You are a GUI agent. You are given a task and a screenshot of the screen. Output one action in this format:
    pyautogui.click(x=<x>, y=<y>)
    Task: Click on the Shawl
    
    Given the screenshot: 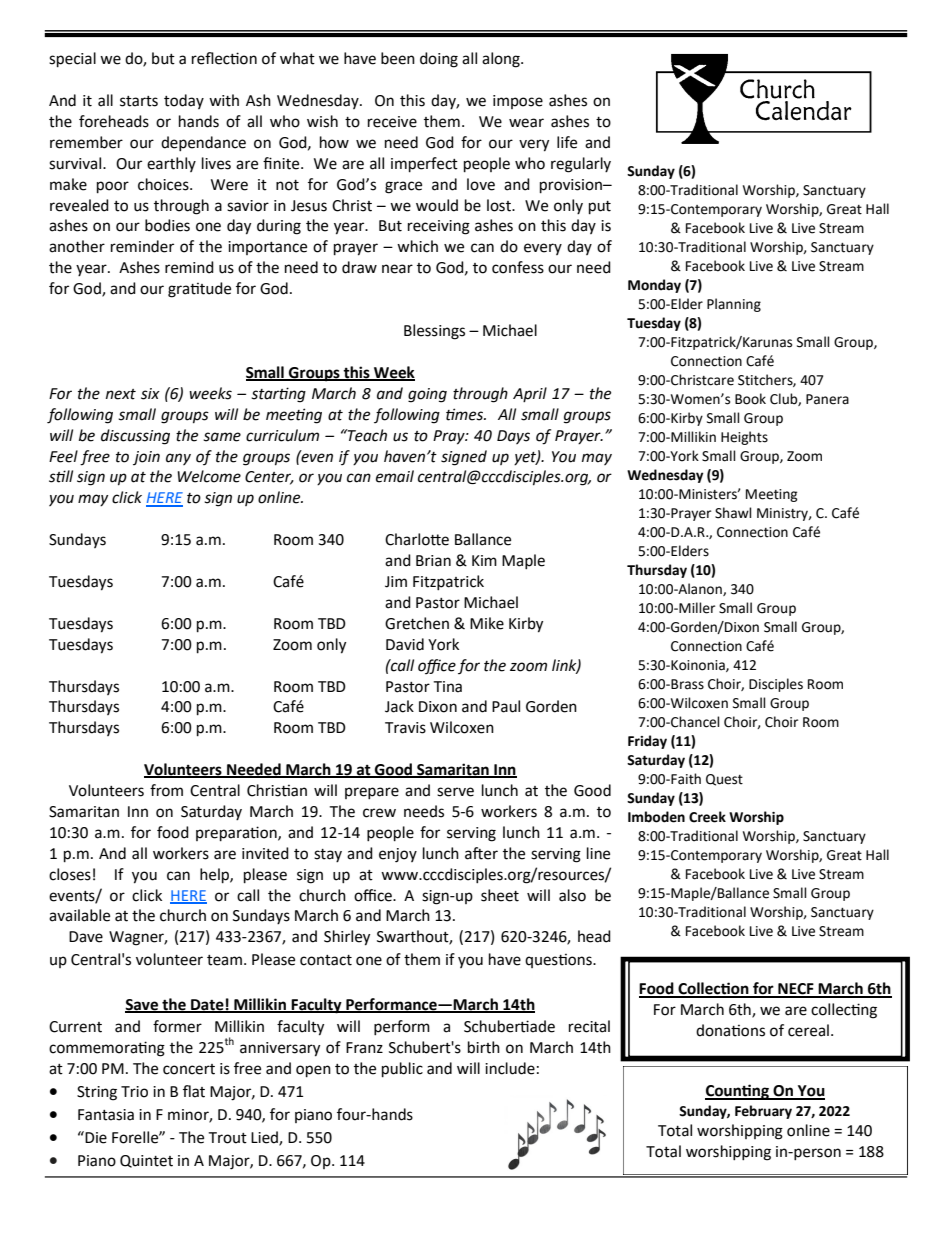 What is the action you would take?
    pyautogui.click(x=733, y=513)
